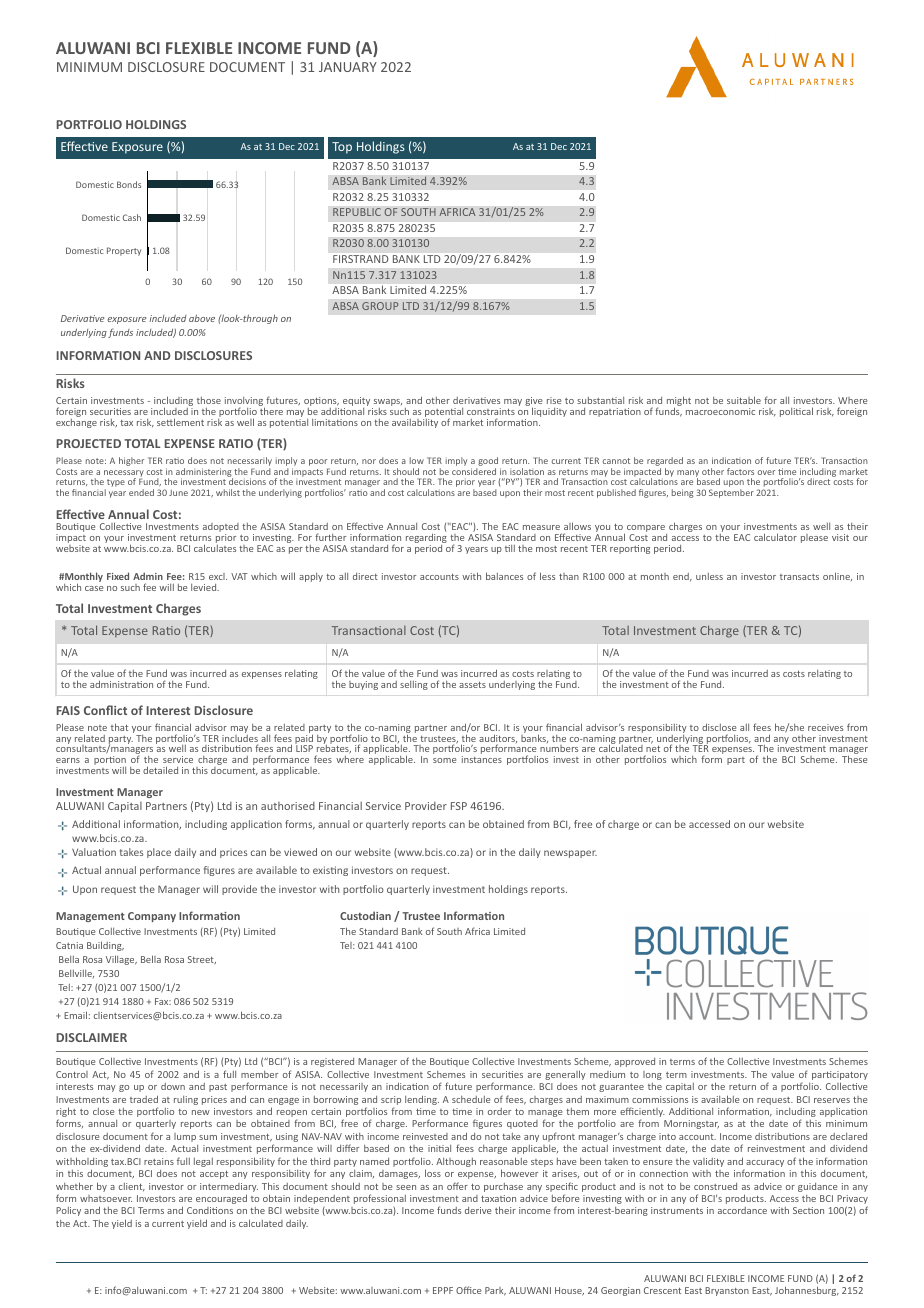 The width and height of the document is (924, 1308). What do you see at coordinates (129, 184) in the document?
I see `Bonds` at bounding box center [129, 184].
